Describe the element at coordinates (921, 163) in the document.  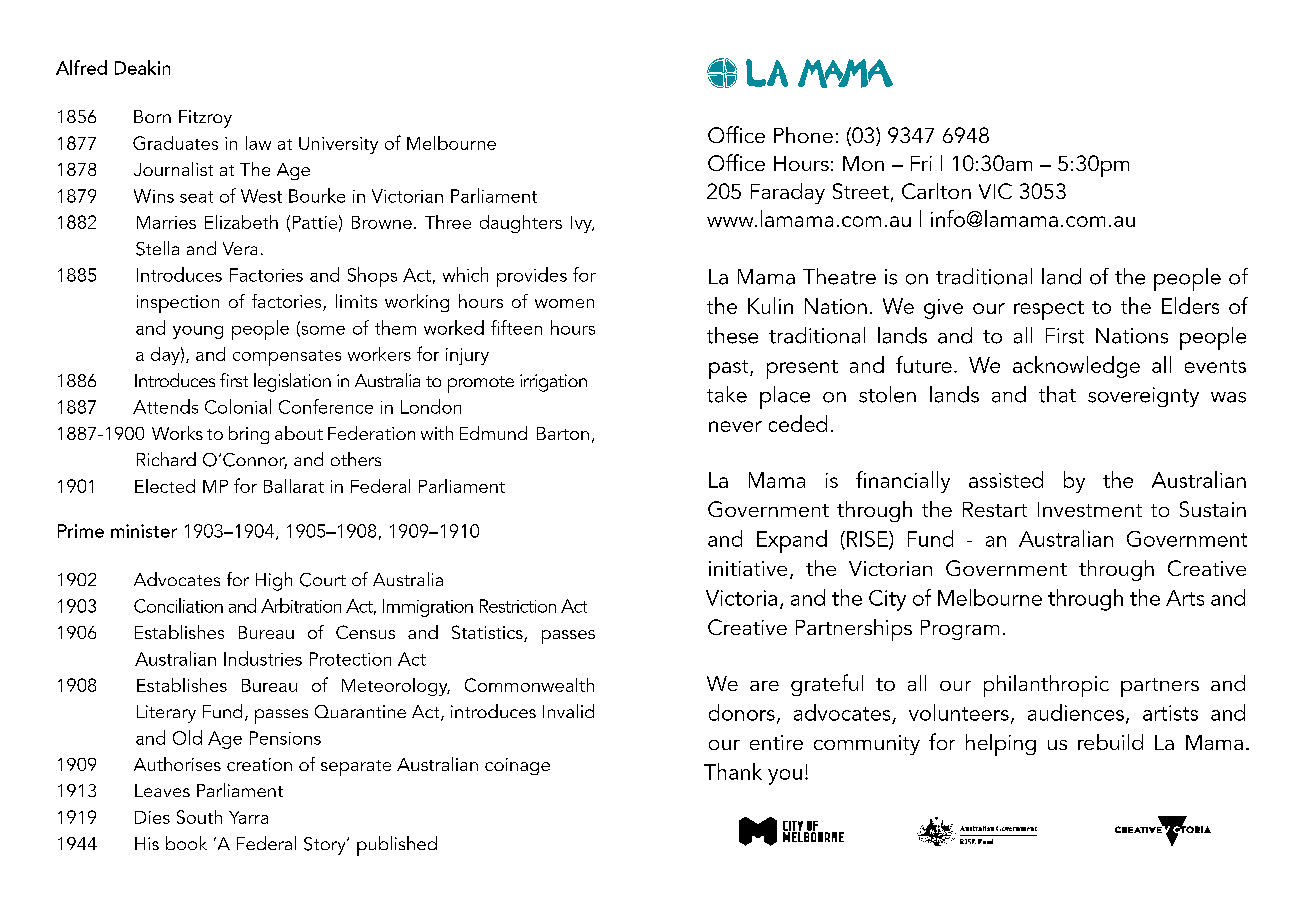
I see `Fri` at that location.
